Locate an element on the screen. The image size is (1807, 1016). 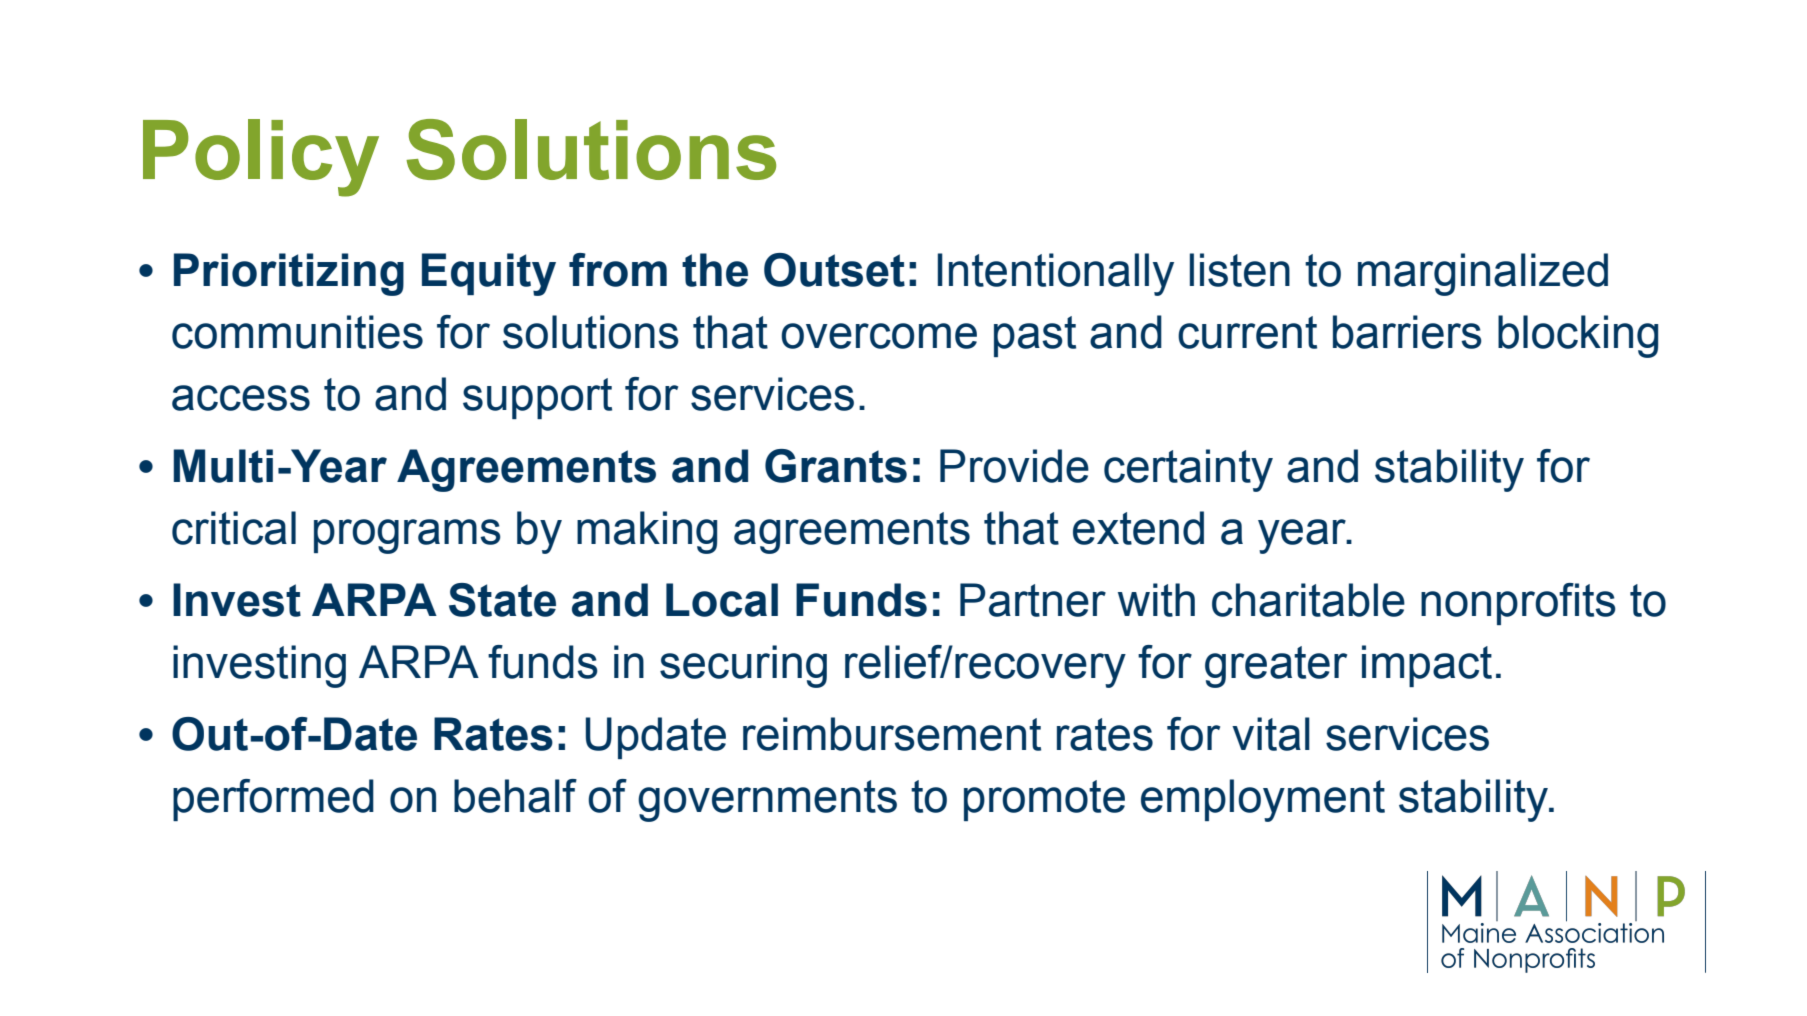
impact is located at coordinates (1427, 666).
